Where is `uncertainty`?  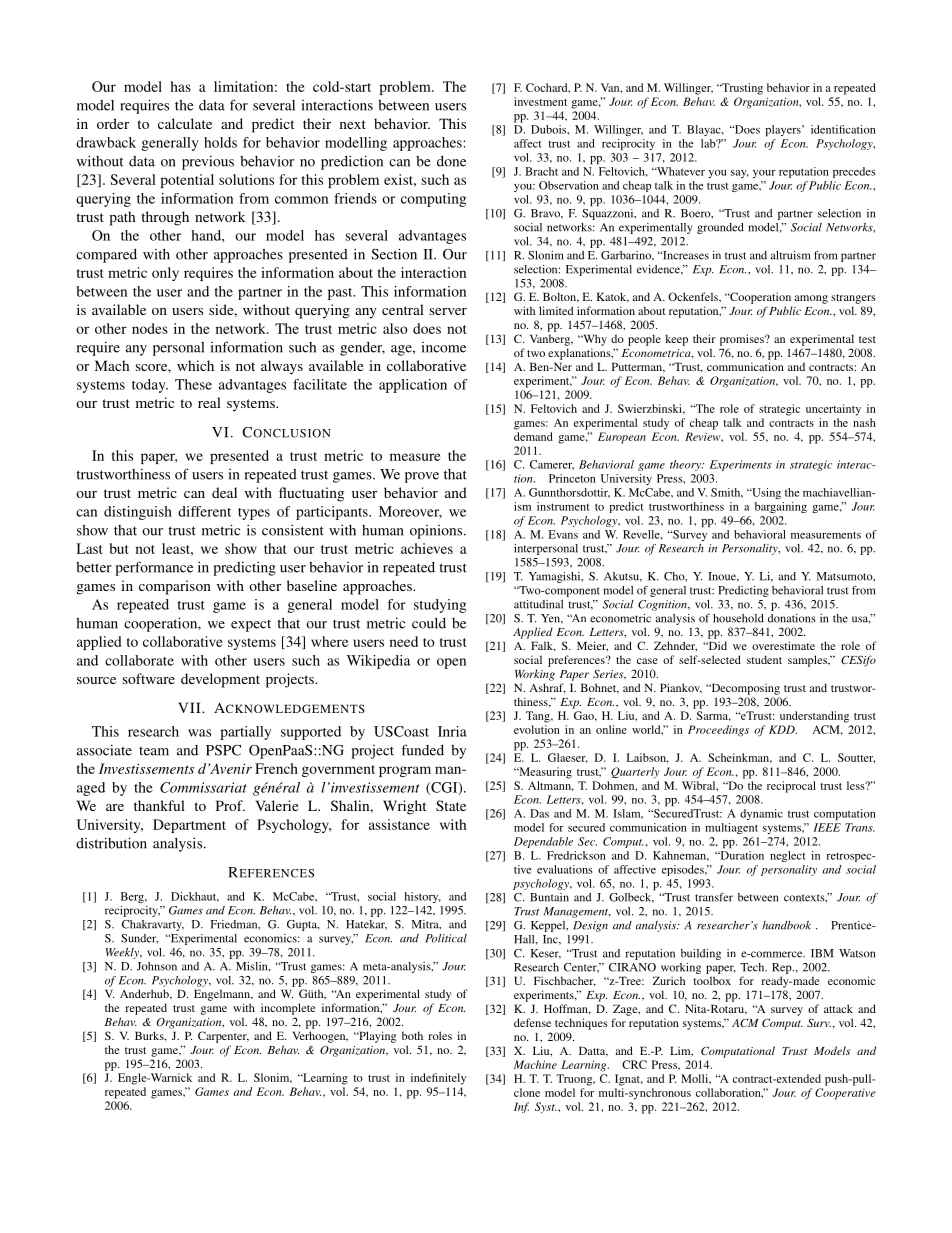 uncertainty is located at coordinates (833, 410).
